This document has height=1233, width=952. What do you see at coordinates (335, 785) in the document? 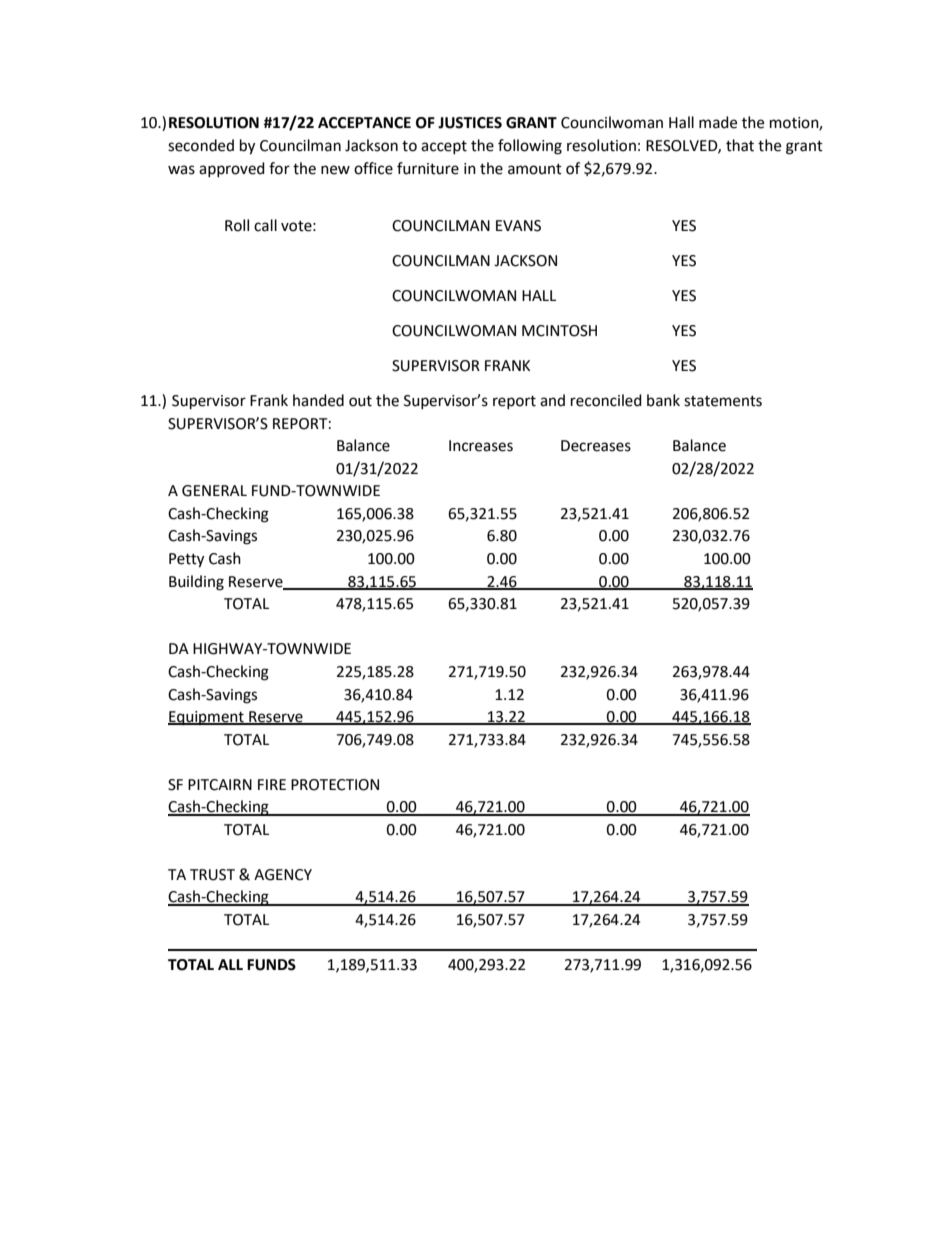
I see `PROTECTION` at bounding box center [335, 785].
